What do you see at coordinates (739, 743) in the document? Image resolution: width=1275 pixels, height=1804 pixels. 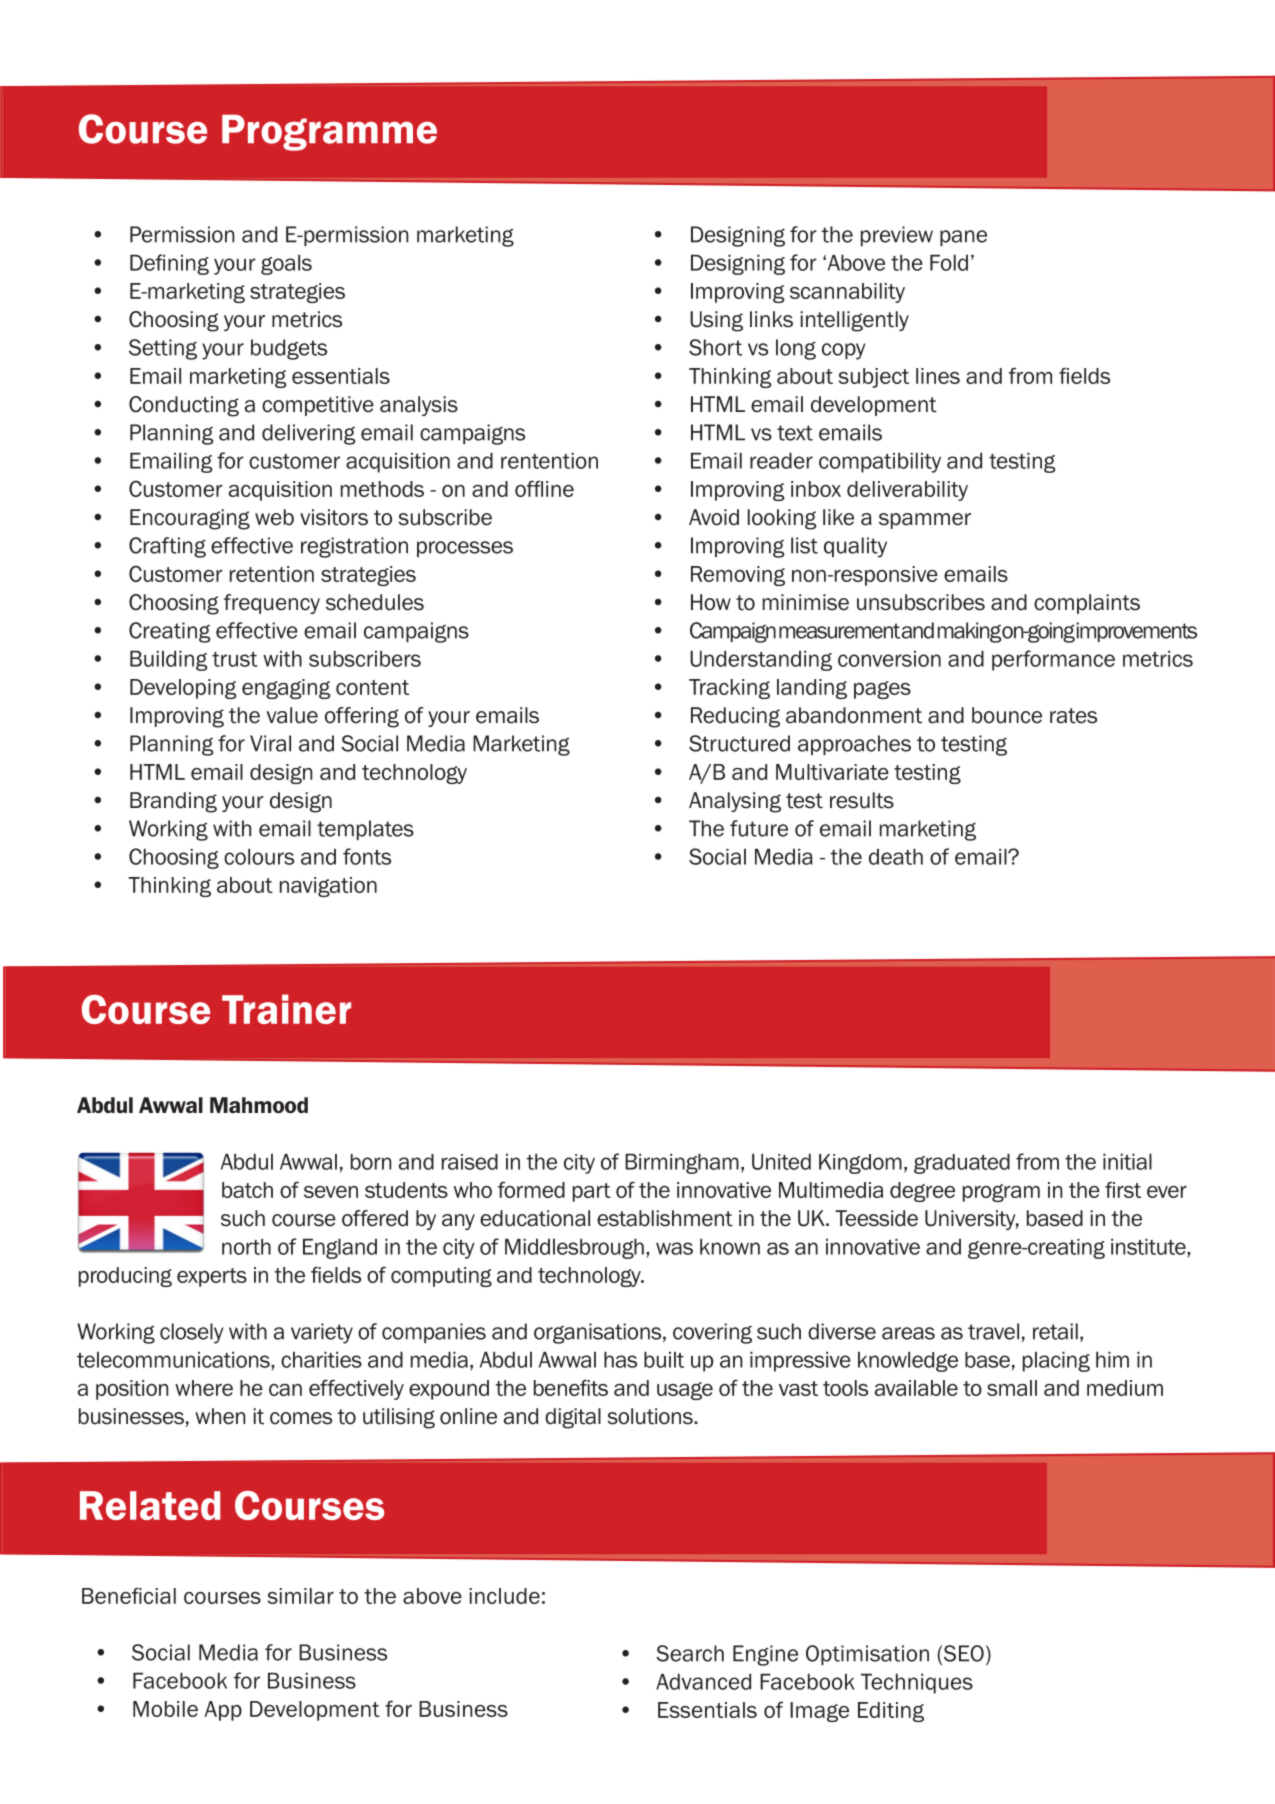 I see `Structured` at bounding box center [739, 743].
